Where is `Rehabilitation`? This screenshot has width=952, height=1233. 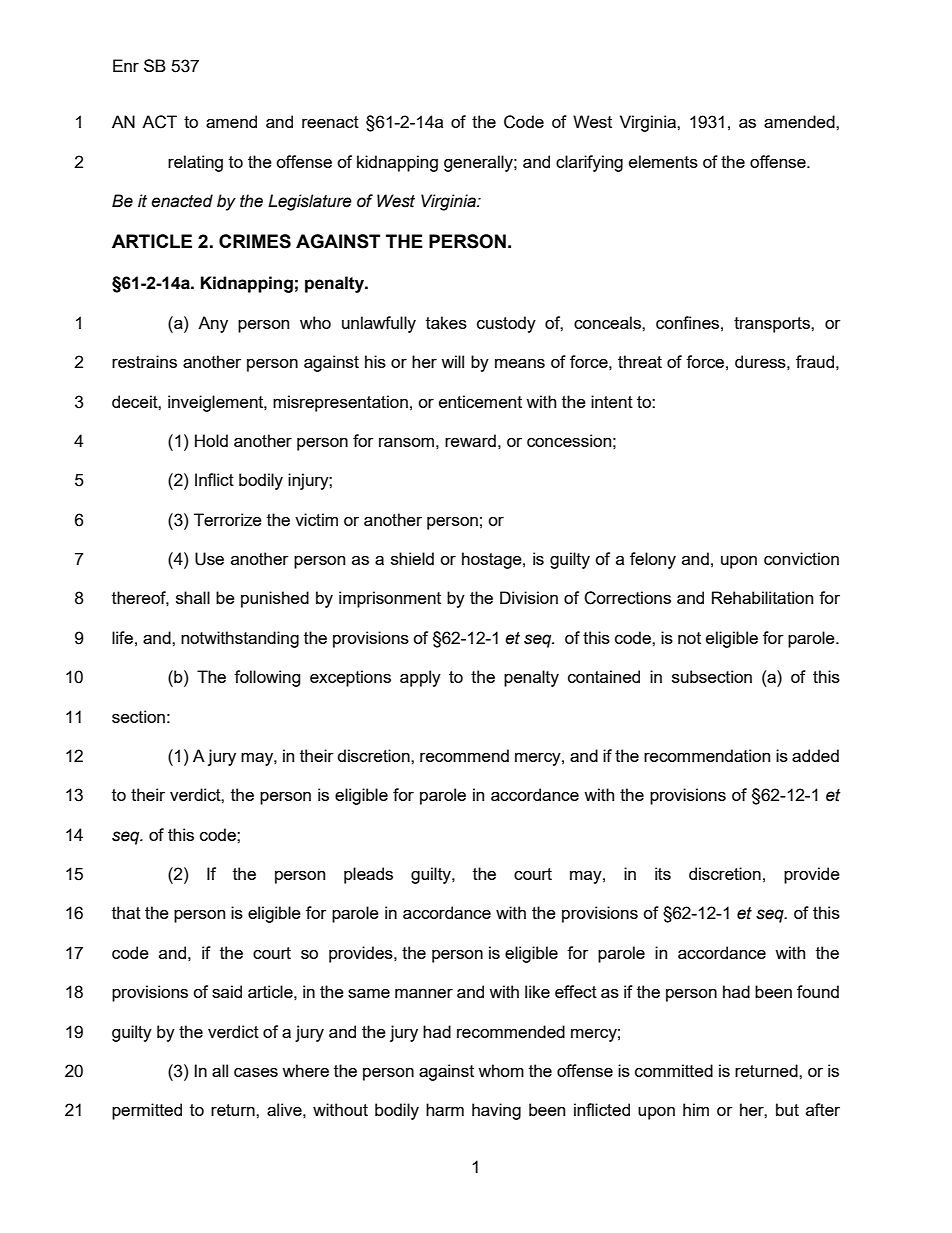
Rehabilitation is located at coordinates (762, 597).
